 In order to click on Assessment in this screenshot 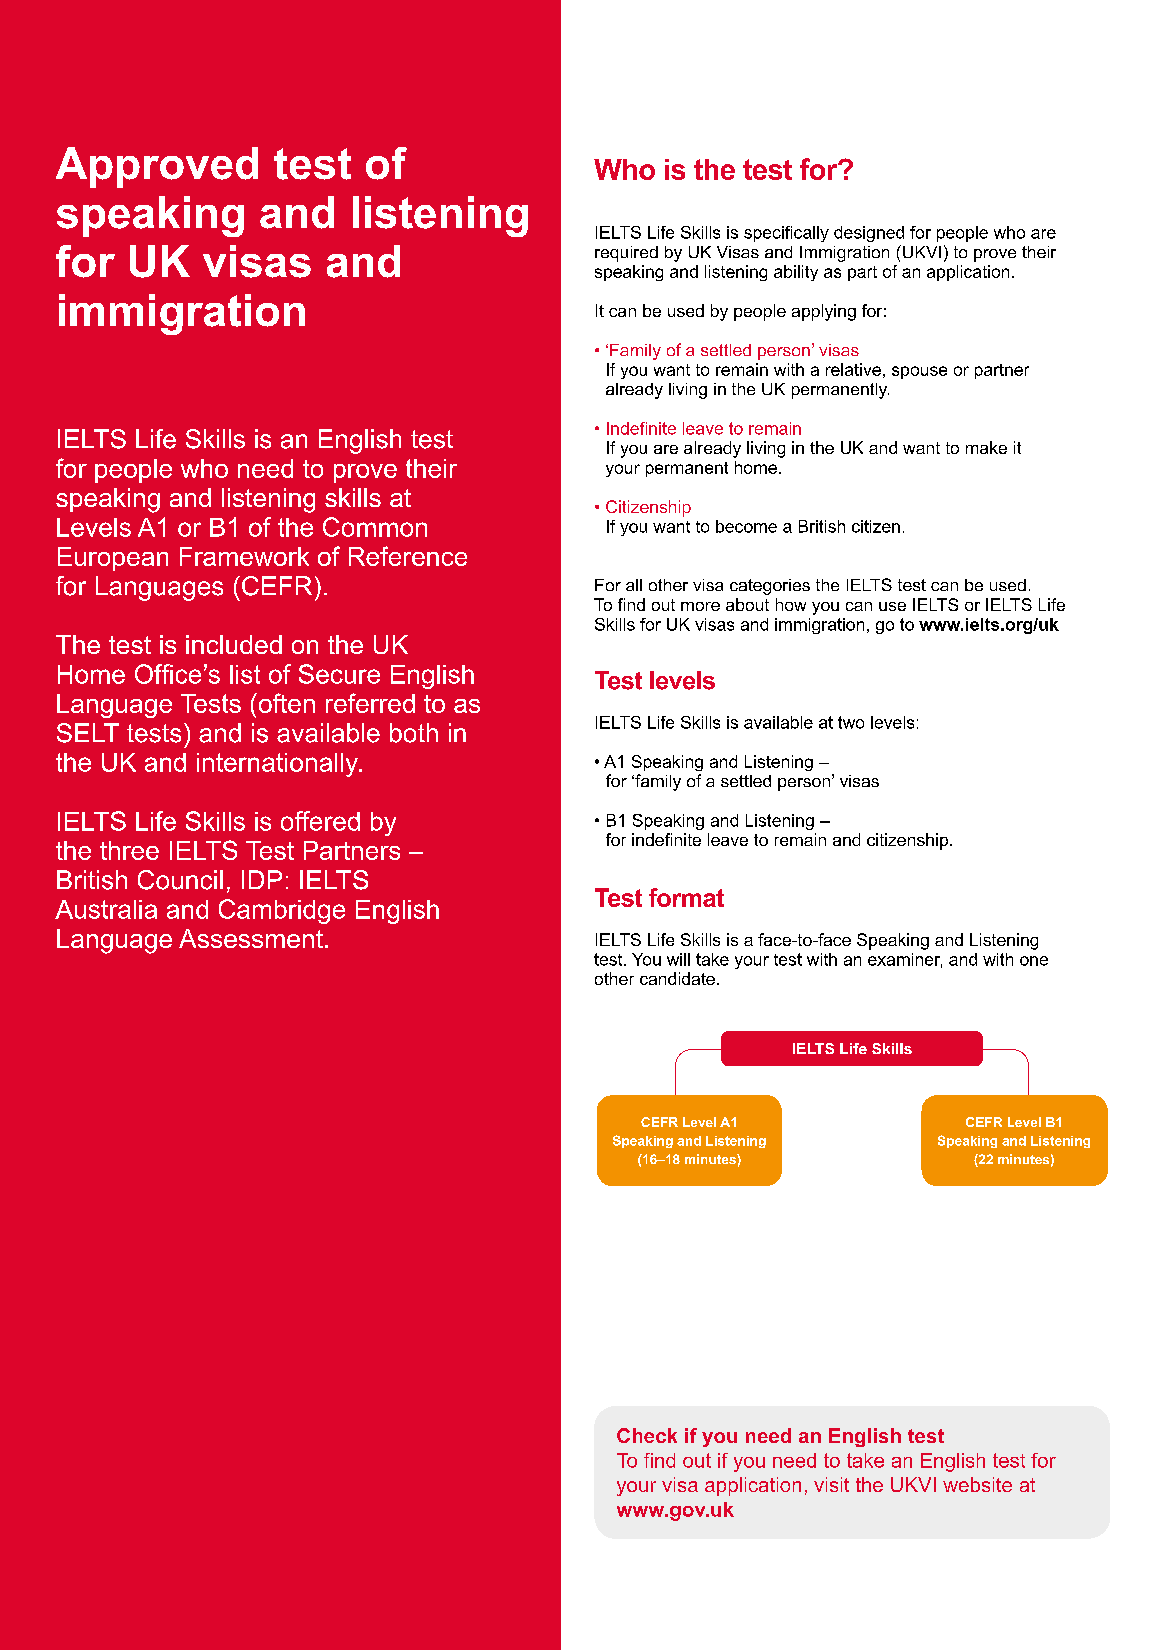, I will do `click(251, 938)`.
